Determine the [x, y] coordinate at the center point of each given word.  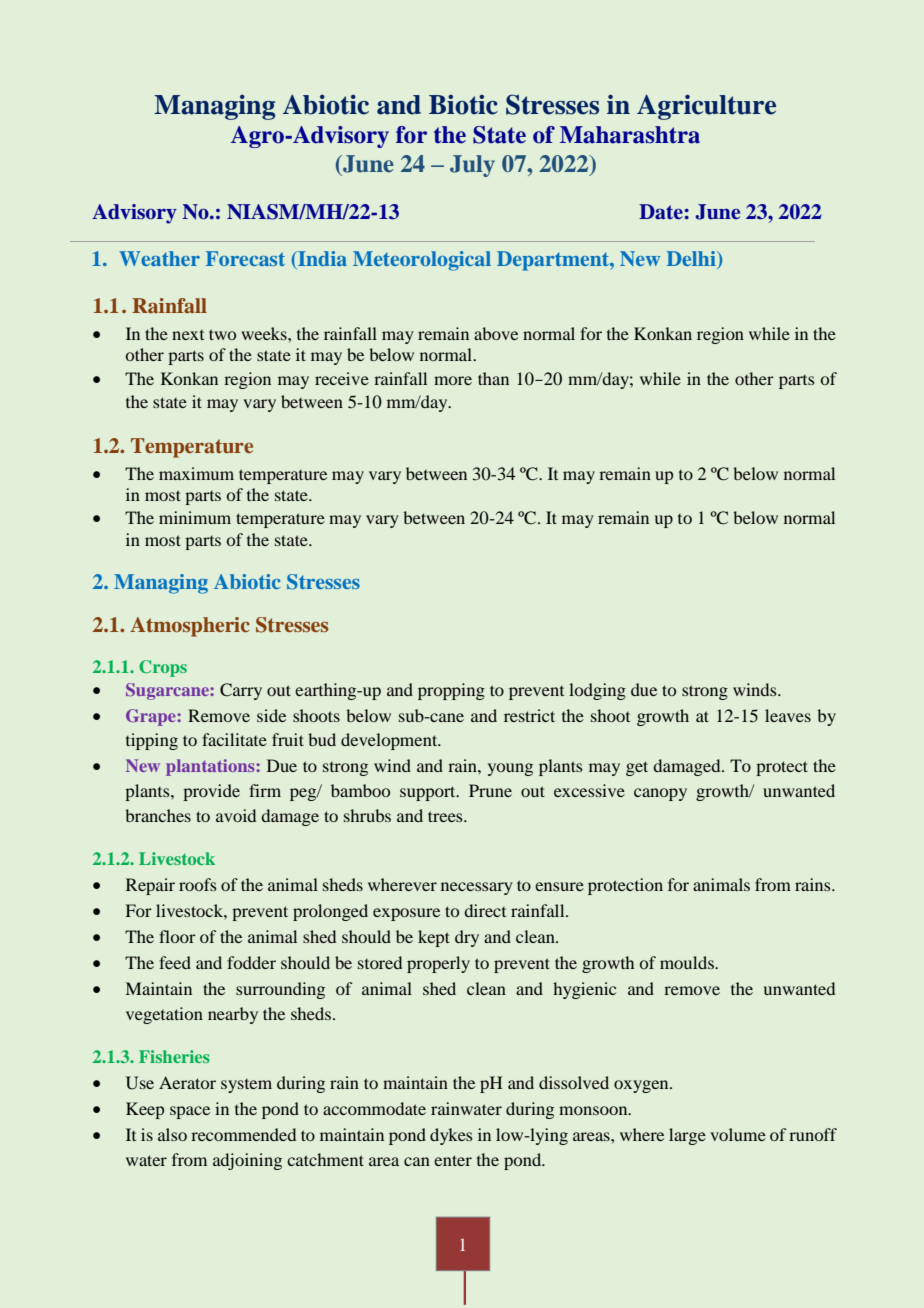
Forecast [245, 258]
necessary [477, 888]
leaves [788, 715]
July [472, 166]
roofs [198, 884]
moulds [688, 962]
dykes [451, 1136]
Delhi [692, 258]
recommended [243, 1134]
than [493, 378]
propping [451, 691]
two [222, 334]
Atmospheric [190, 627]
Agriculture [706, 107]
